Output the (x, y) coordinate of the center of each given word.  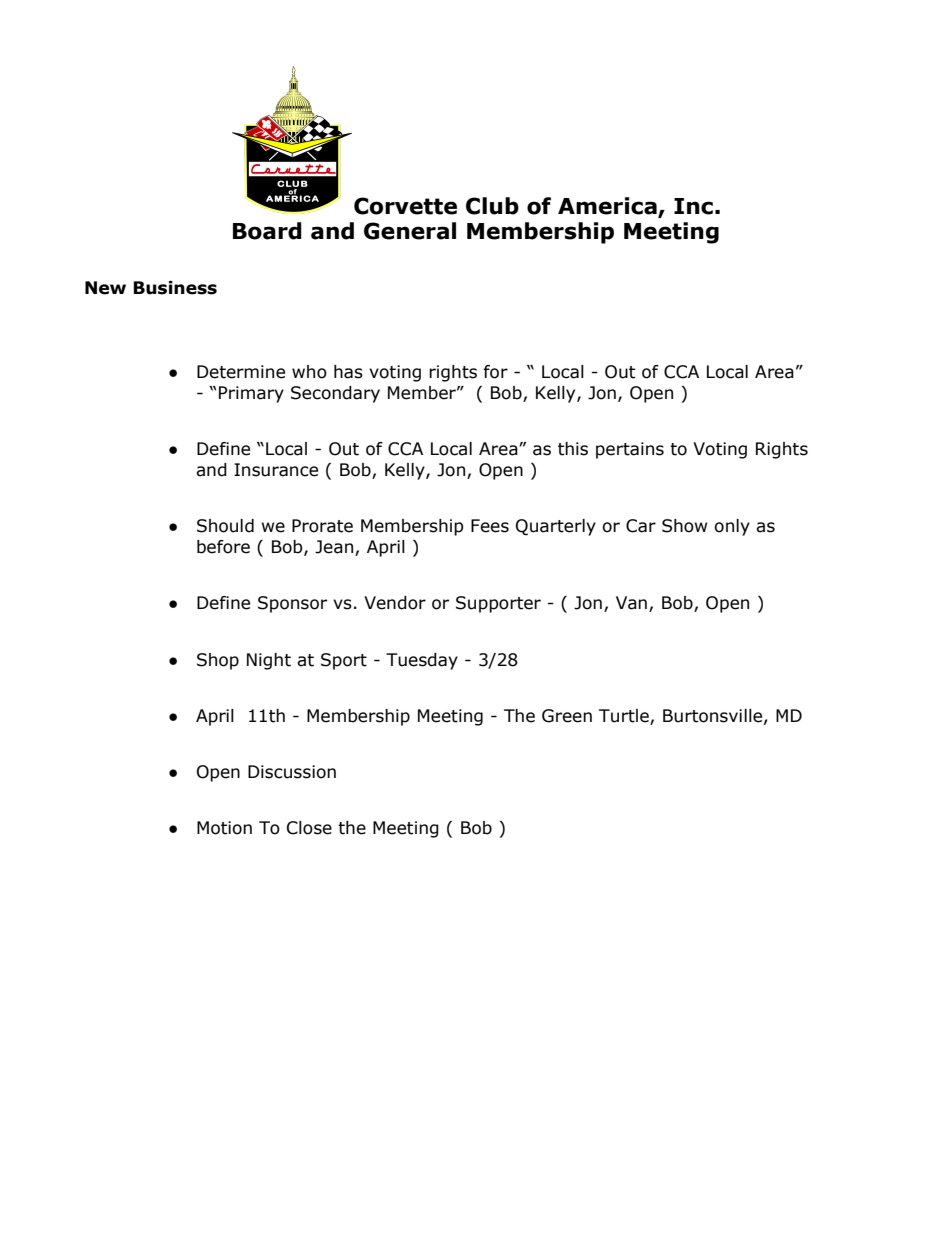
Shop (218, 661)
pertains (630, 450)
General (410, 231)
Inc (693, 206)
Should (225, 526)
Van (631, 603)
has (348, 372)
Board (267, 231)
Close (309, 828)
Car (641, 526)
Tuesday (422, 661)
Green (567, 716)
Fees (490, 526)
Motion (224, 828)
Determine (241, 372)
